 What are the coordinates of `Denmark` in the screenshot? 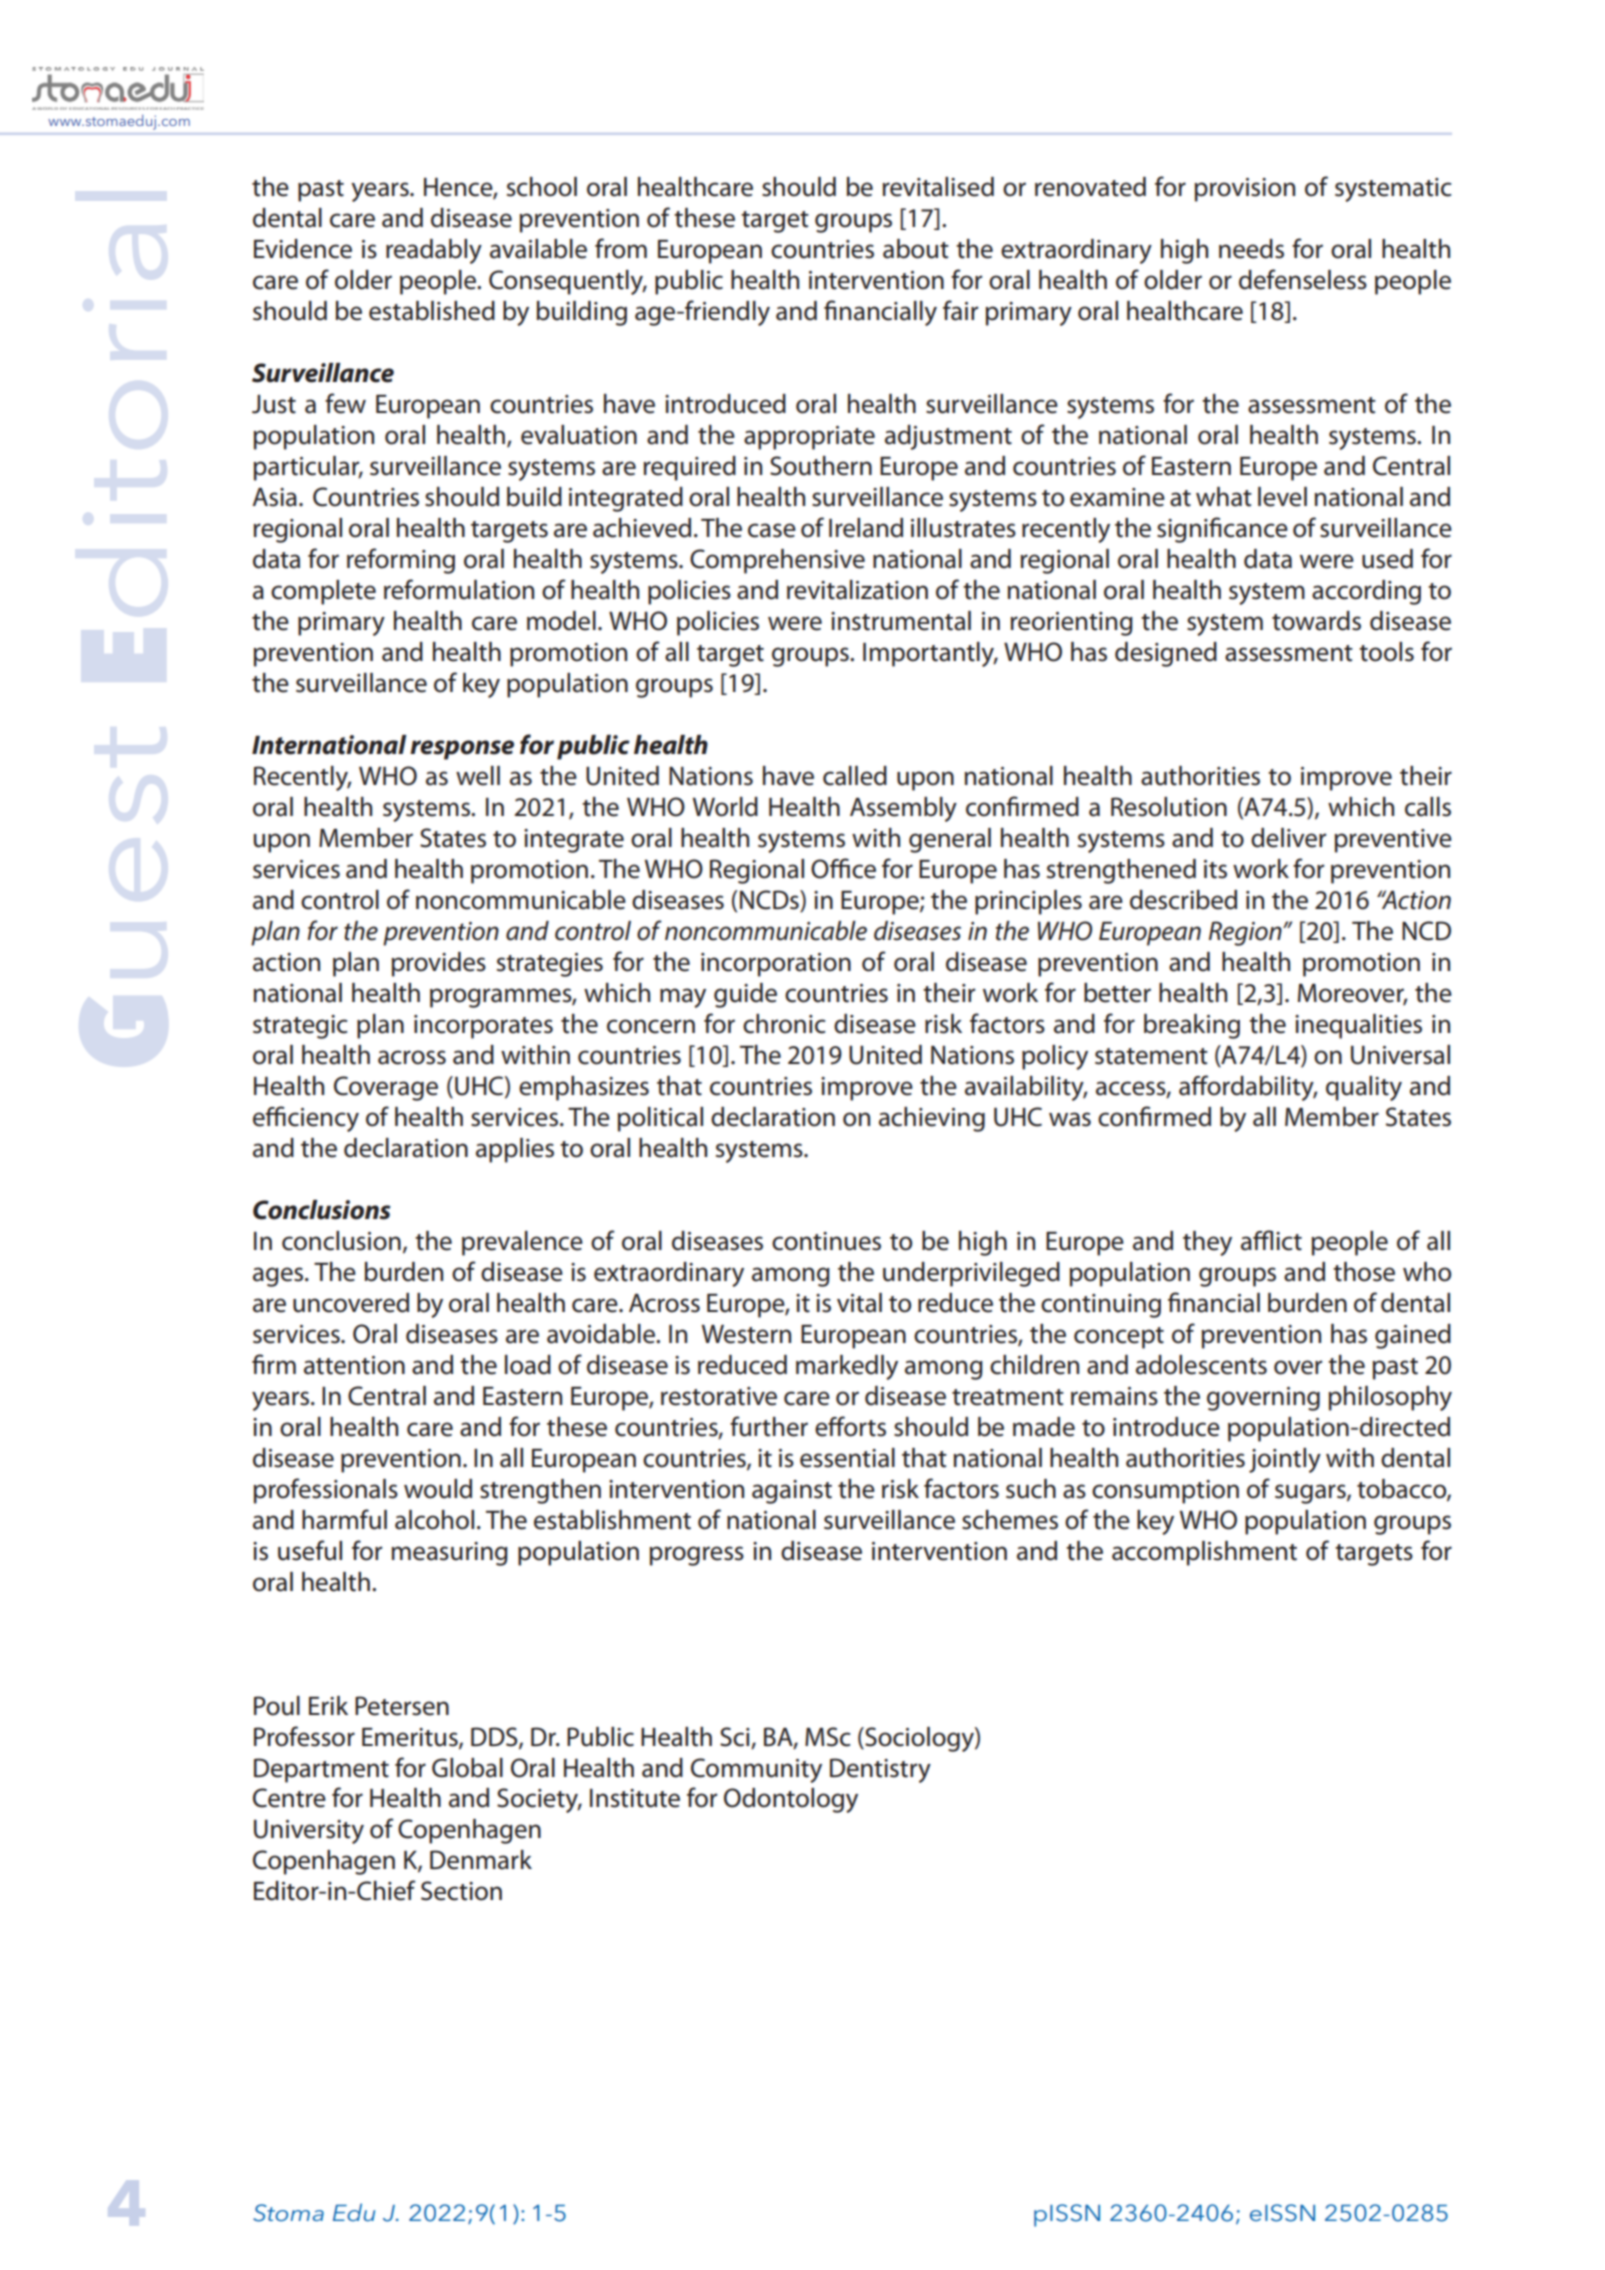 It's located at (481, 1860).
